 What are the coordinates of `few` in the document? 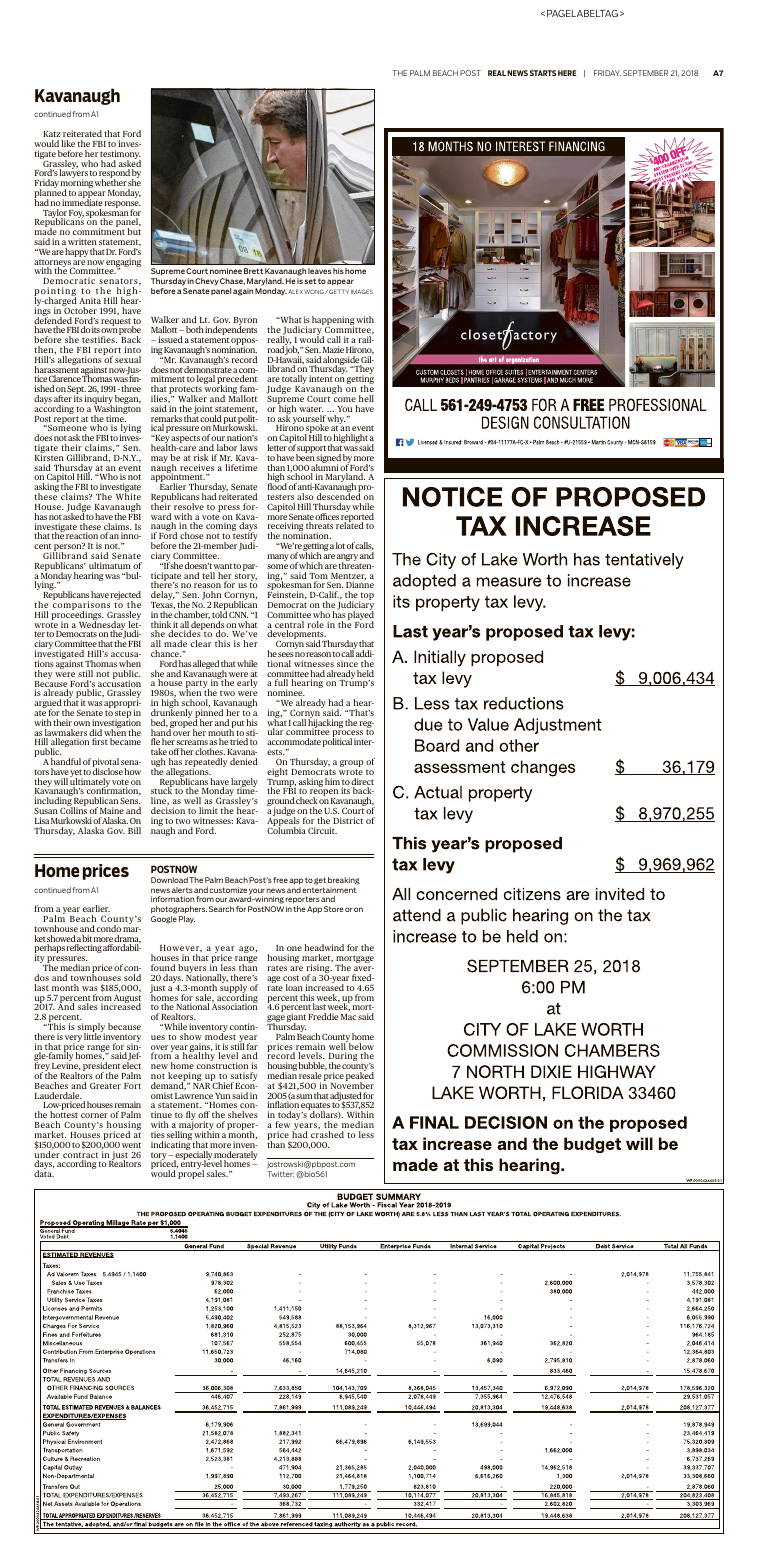 It's located at (283, 1124).
